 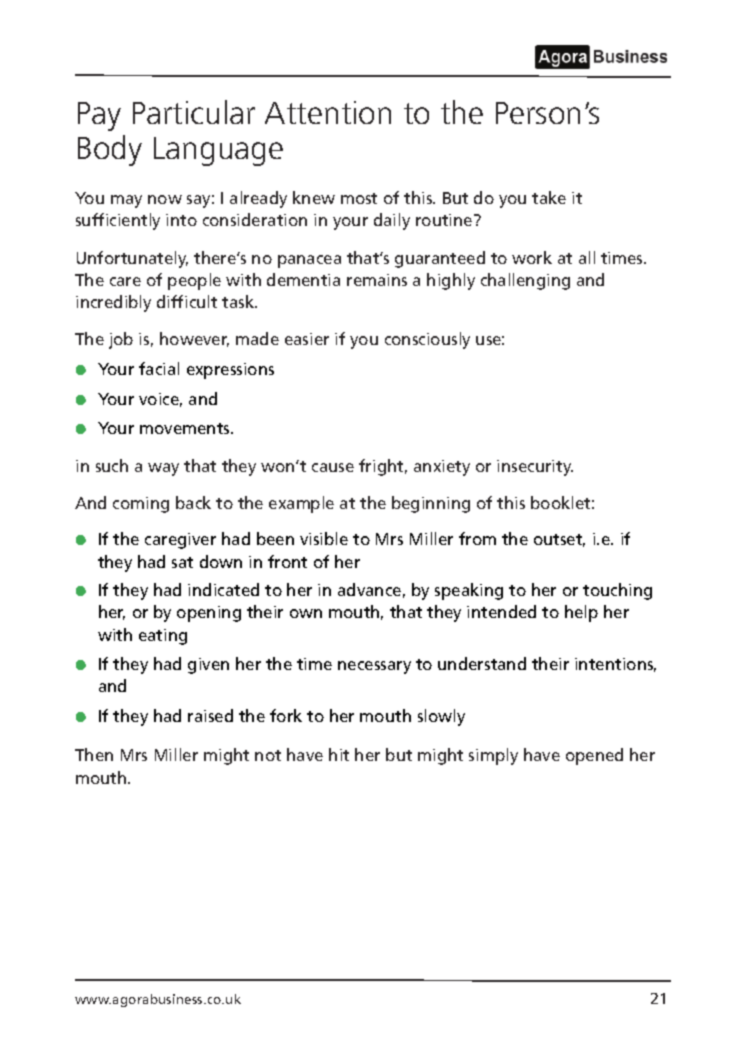 I want to click on visible, so click(x=324, y=538).
